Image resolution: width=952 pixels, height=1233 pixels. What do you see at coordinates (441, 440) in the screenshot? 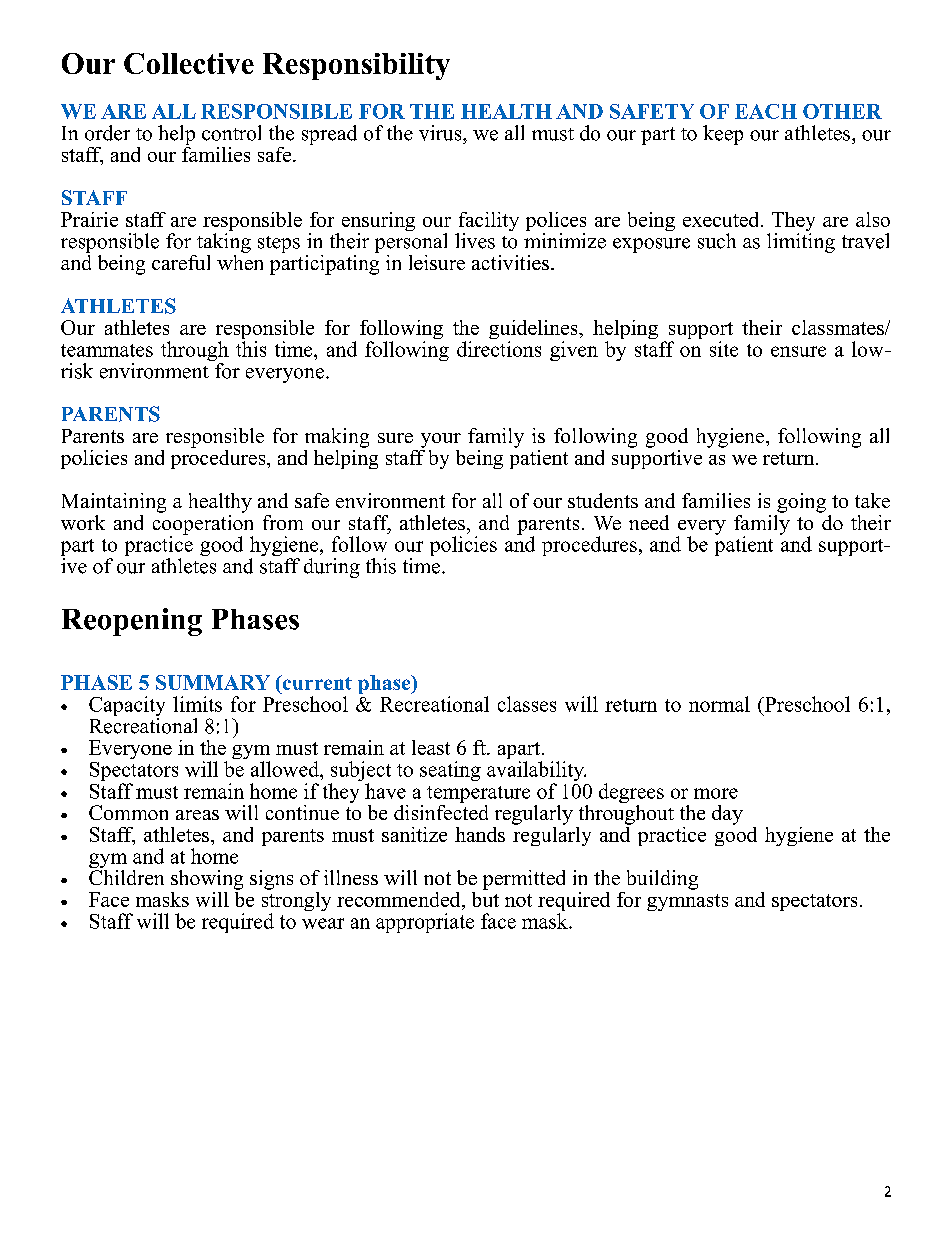
I see `your` at bounding box center [441, 440].
